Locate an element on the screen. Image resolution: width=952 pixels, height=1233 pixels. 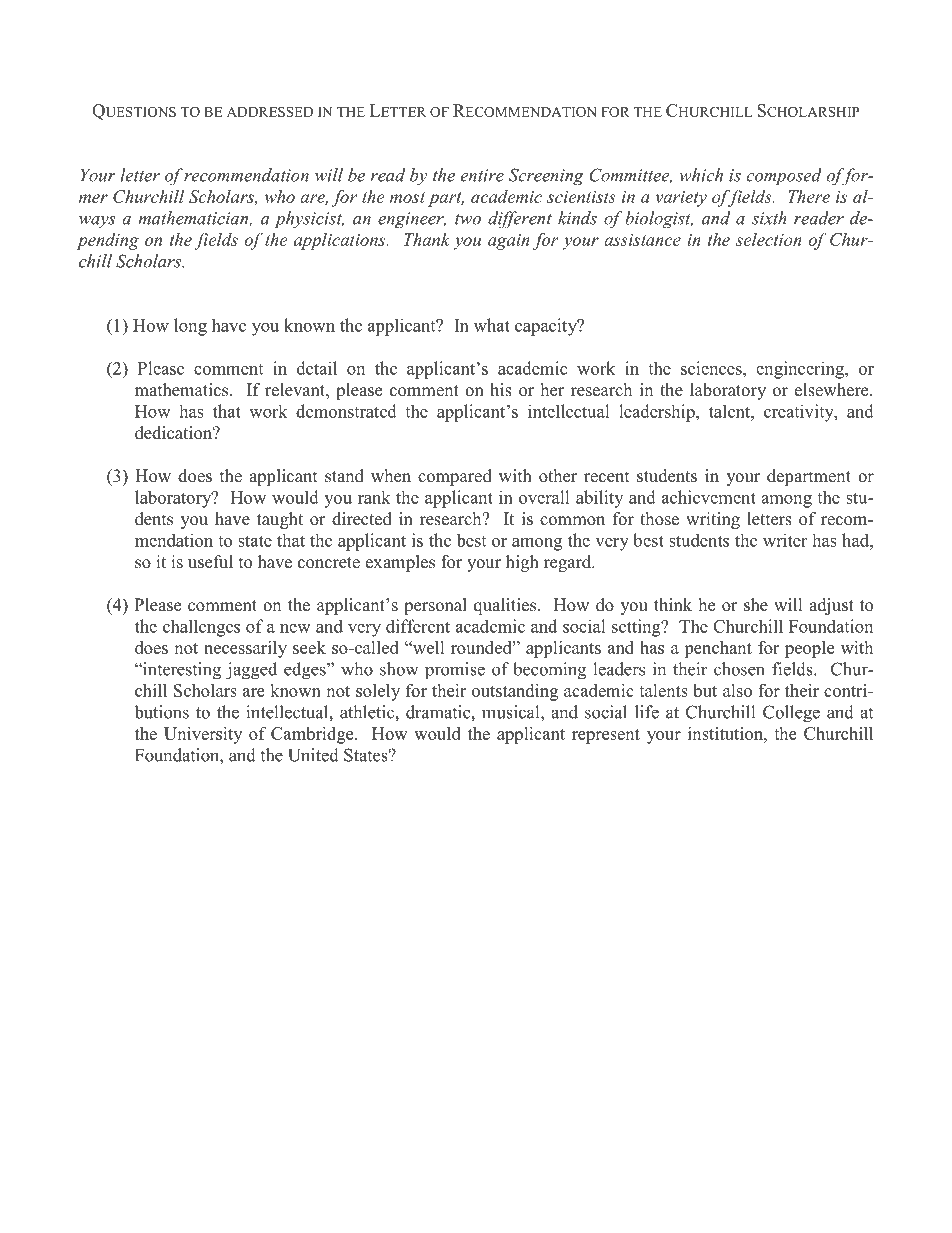
Cambridge is located at coordinates (313, 735).
